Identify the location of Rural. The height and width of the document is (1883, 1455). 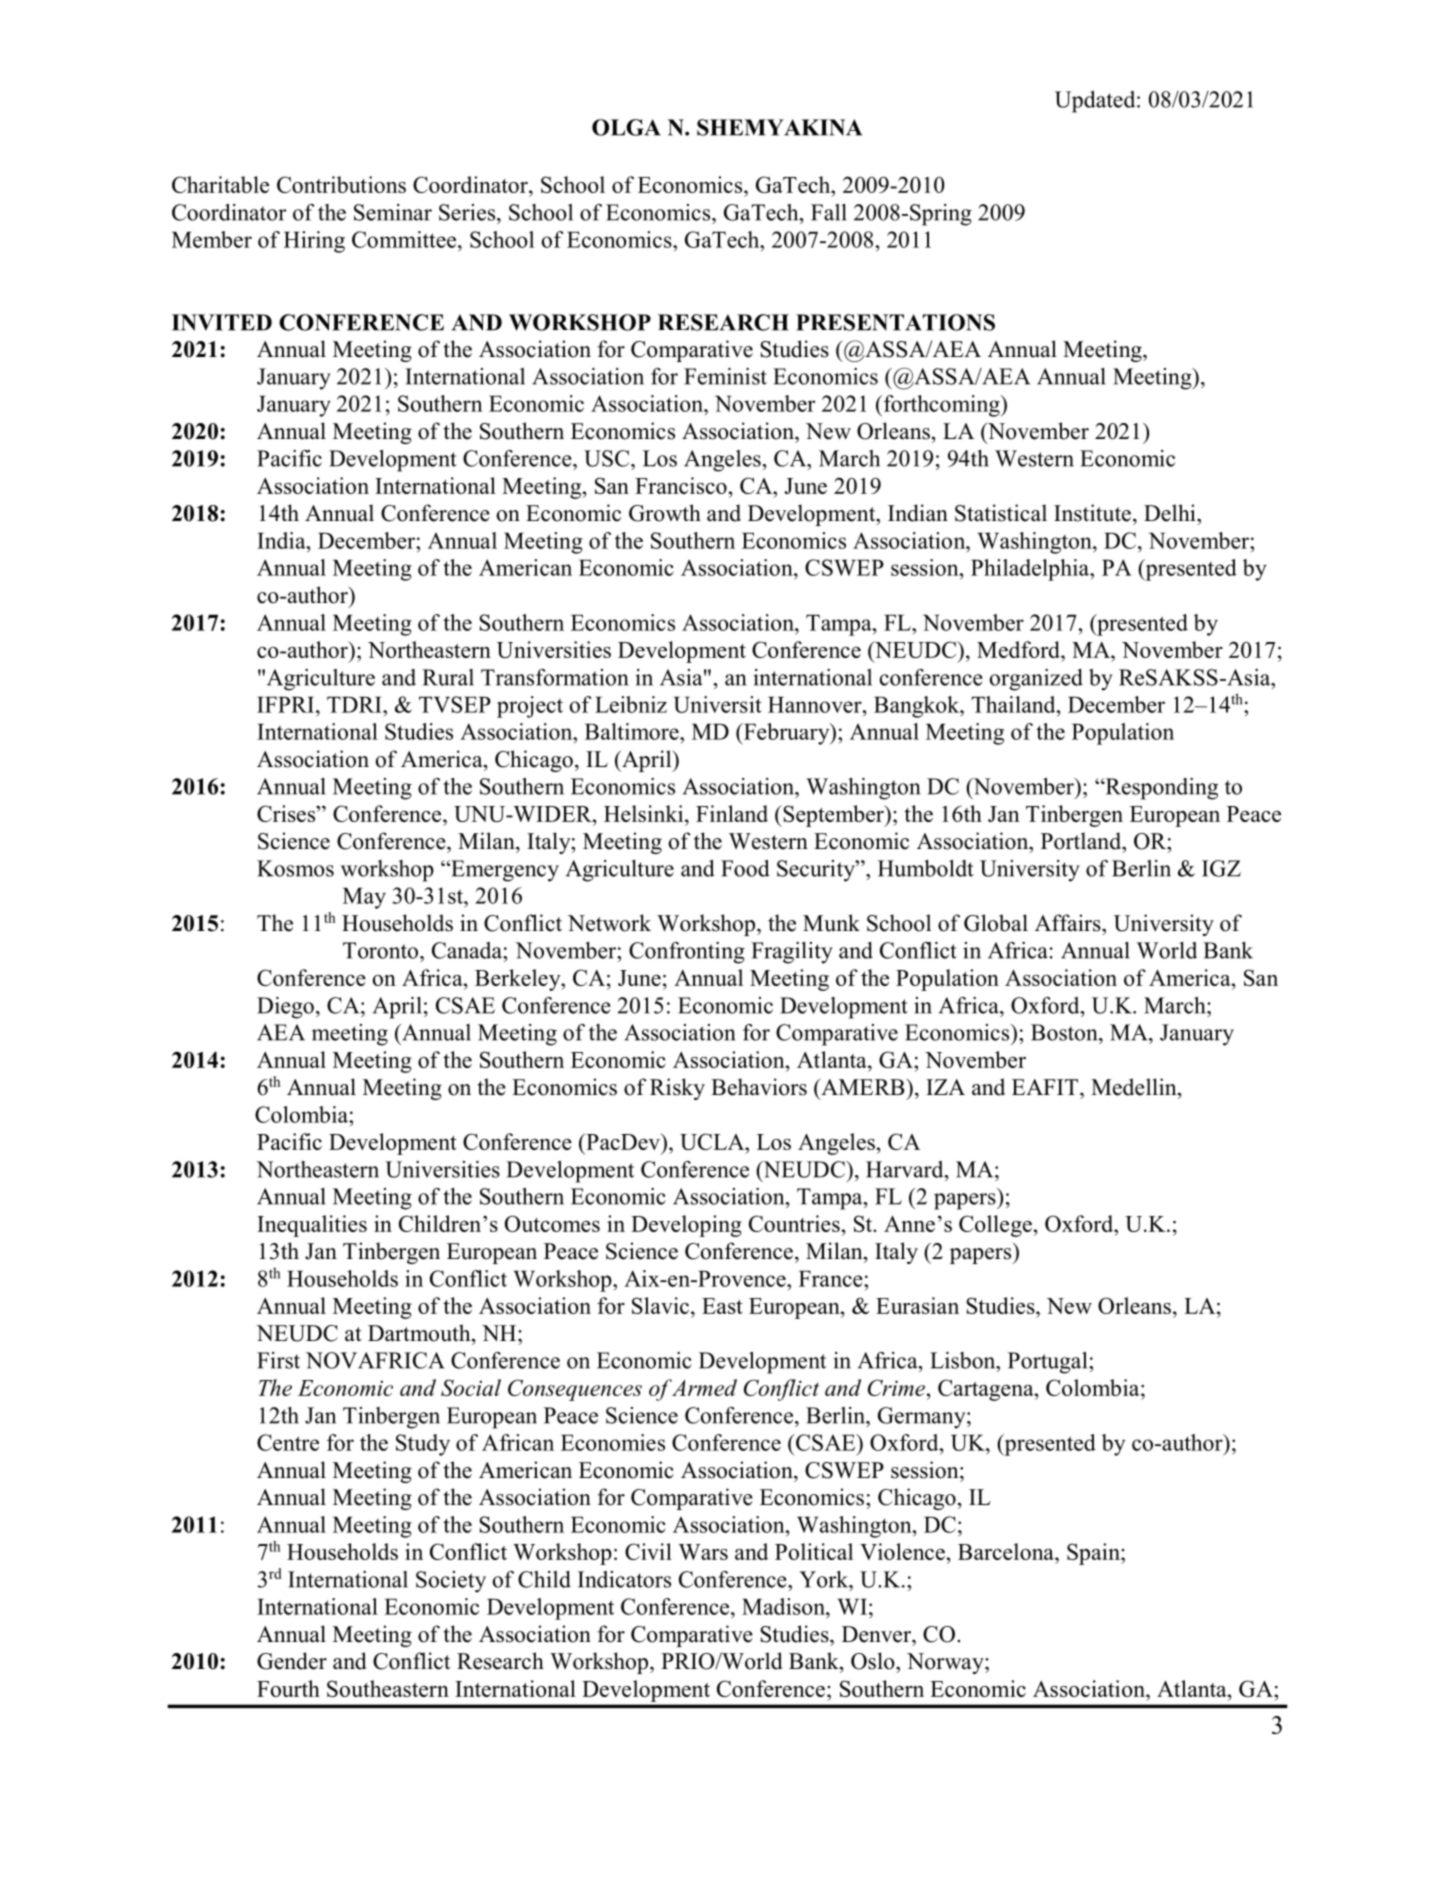
(448, 677).
